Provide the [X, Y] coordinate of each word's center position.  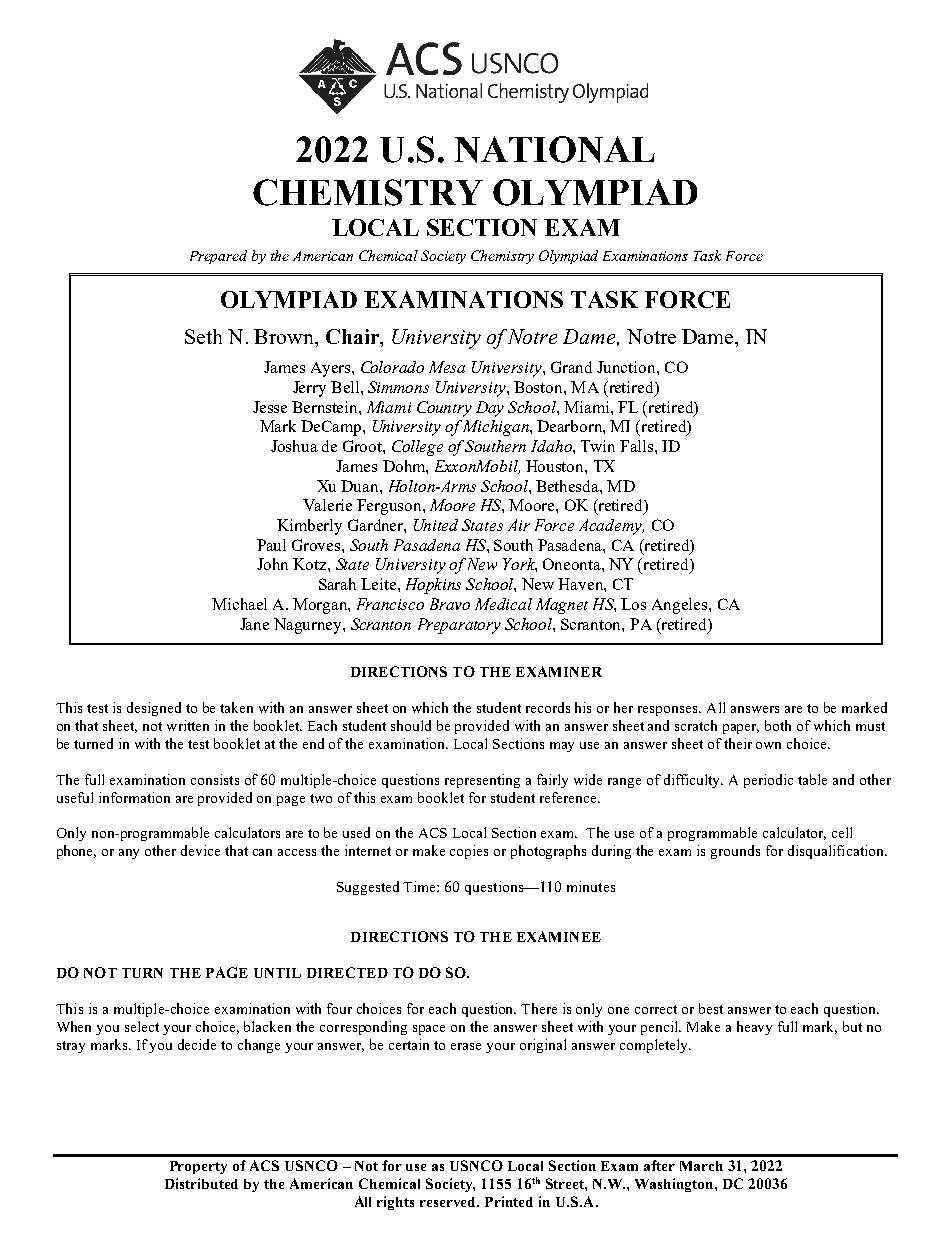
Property [198, 1167]
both [778, 725]
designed [154, 709]
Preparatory [459, 626]
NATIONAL [555, 149]
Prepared [218, 257]
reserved [449, 1202]
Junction [627, 367]
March [701, 1166]
